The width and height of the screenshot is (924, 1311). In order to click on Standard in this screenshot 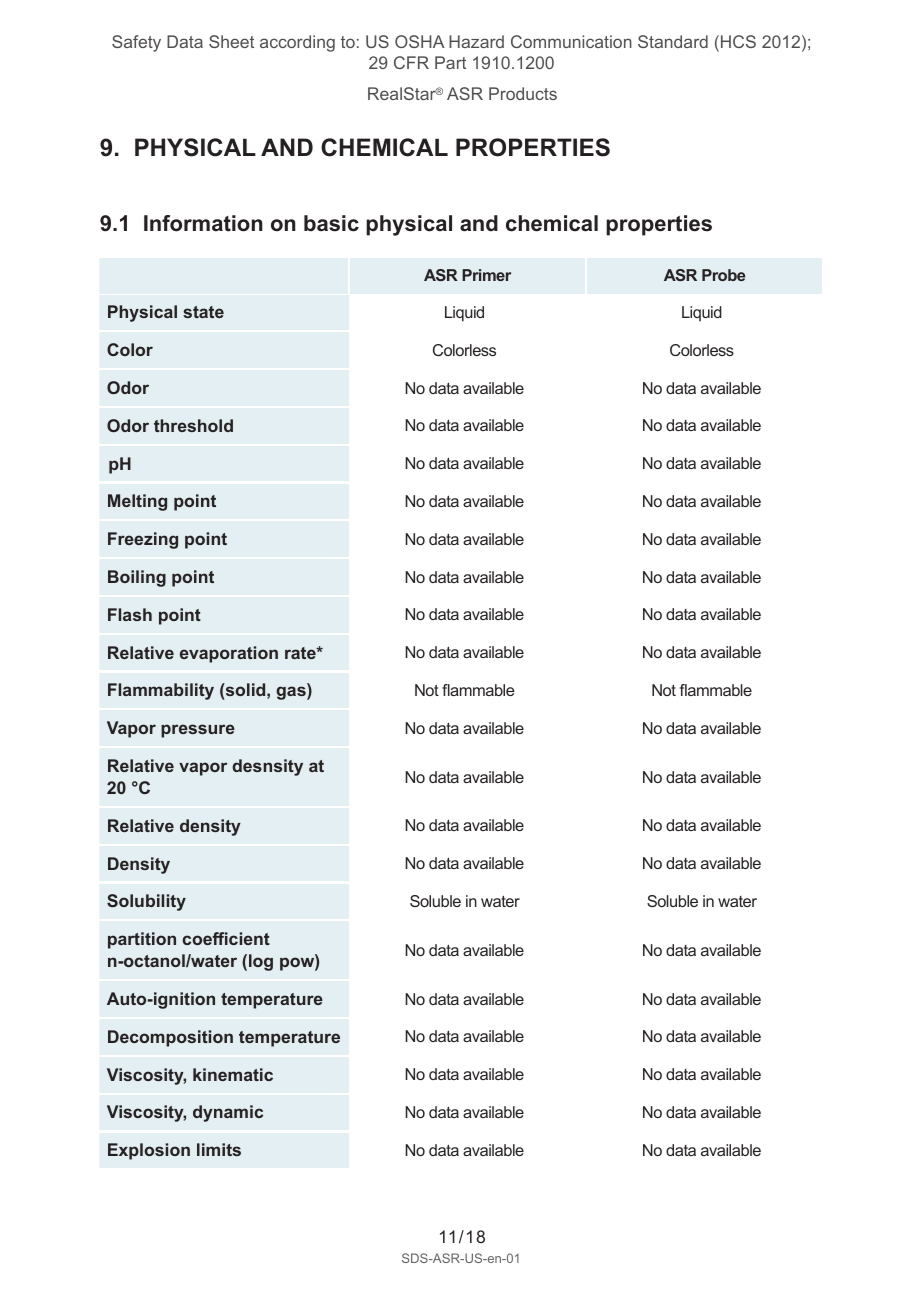, I will do `click(673, 41)`.
